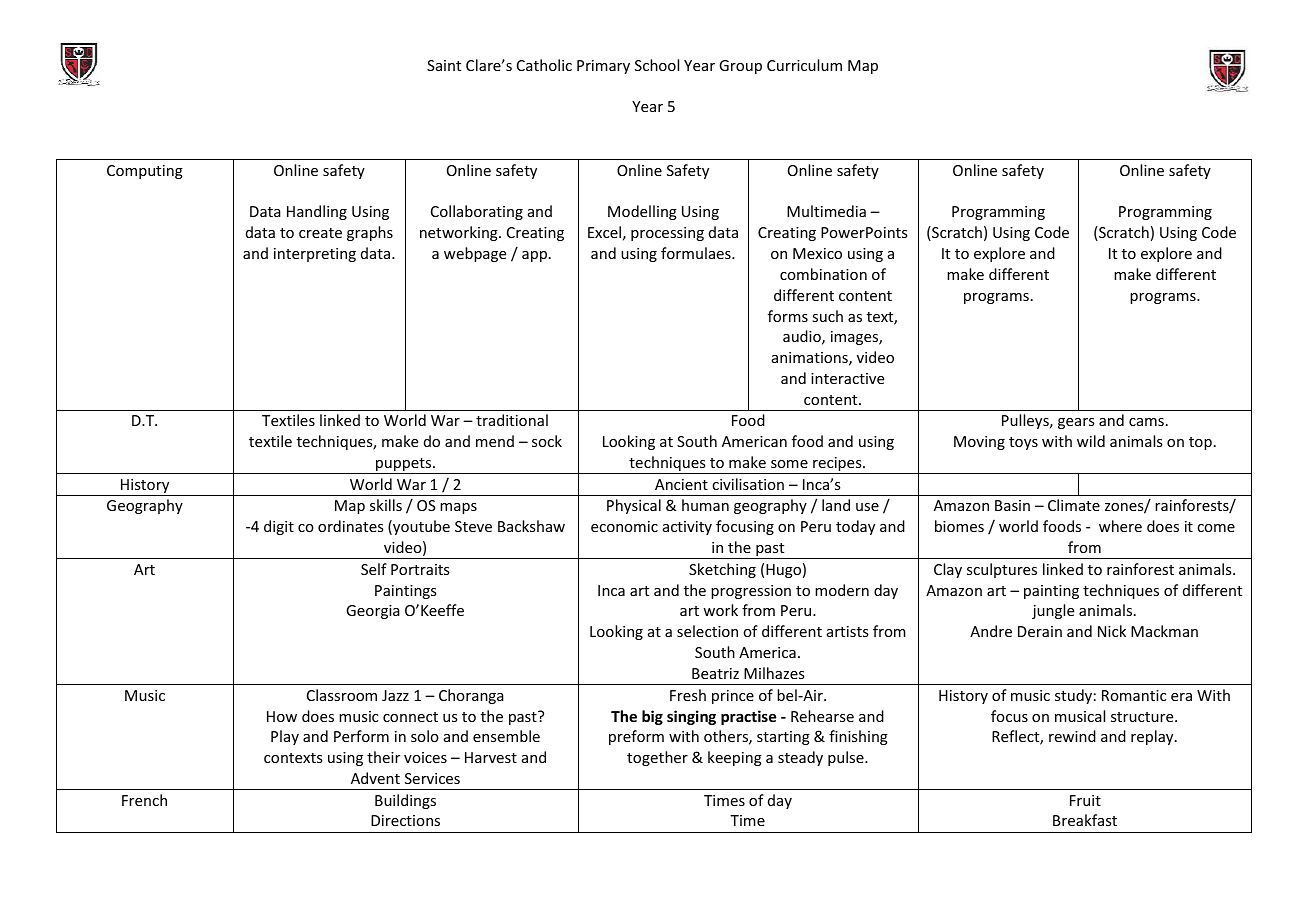 The height and width of the screenshot is (924, 1308). What do you see at coordinates (657, 65) in the screenshot?
I see `School` at bounding box center [657, 65].
